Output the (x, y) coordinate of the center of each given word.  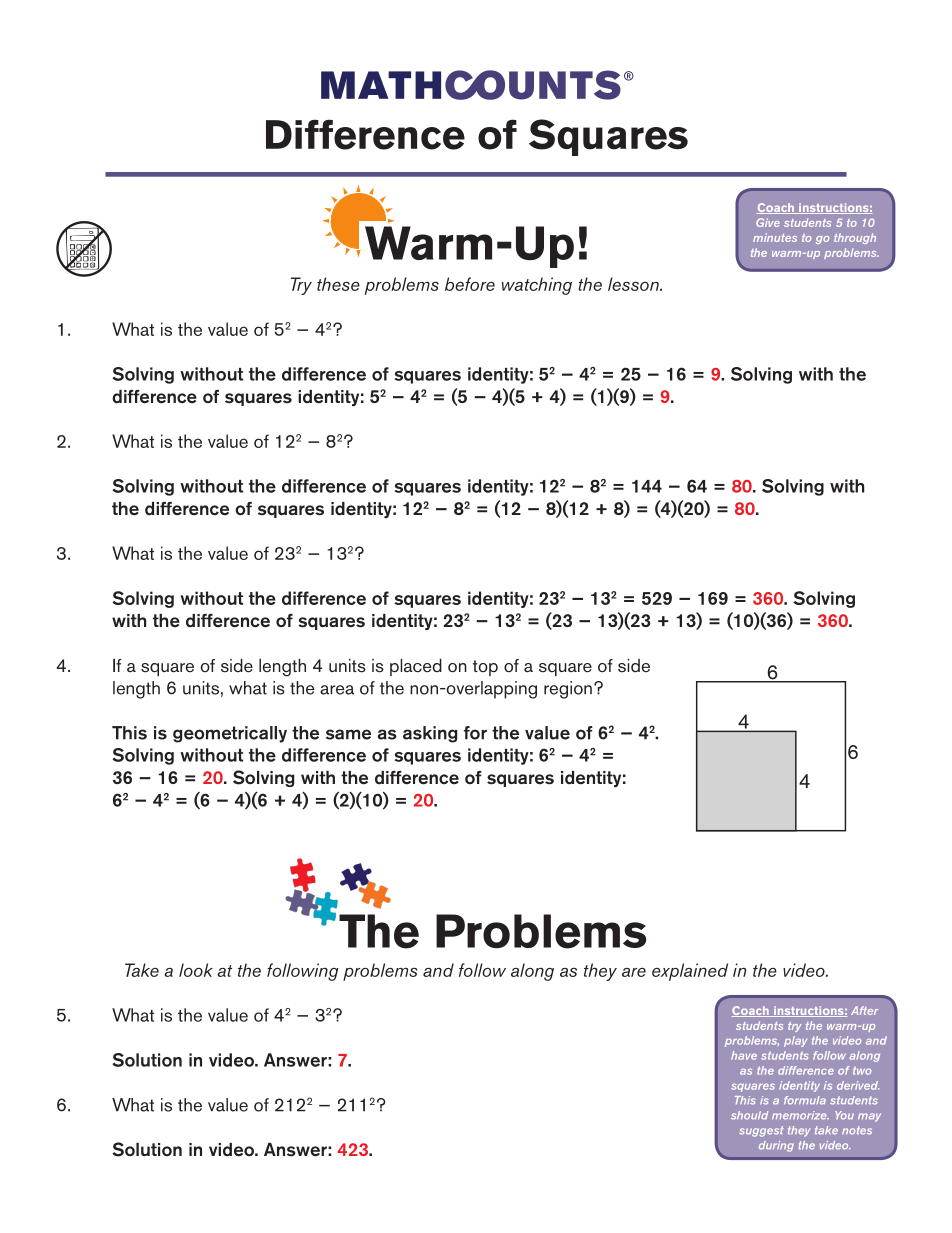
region (568, 690)
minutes (775, 237)
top (485, 668)
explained (690, 972)
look (196, 970)
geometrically (230, 734)
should (749, 1115)
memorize (800, 1115)
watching (537, 286)
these (338, 284)
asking (430, 734)
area (337, 690)
